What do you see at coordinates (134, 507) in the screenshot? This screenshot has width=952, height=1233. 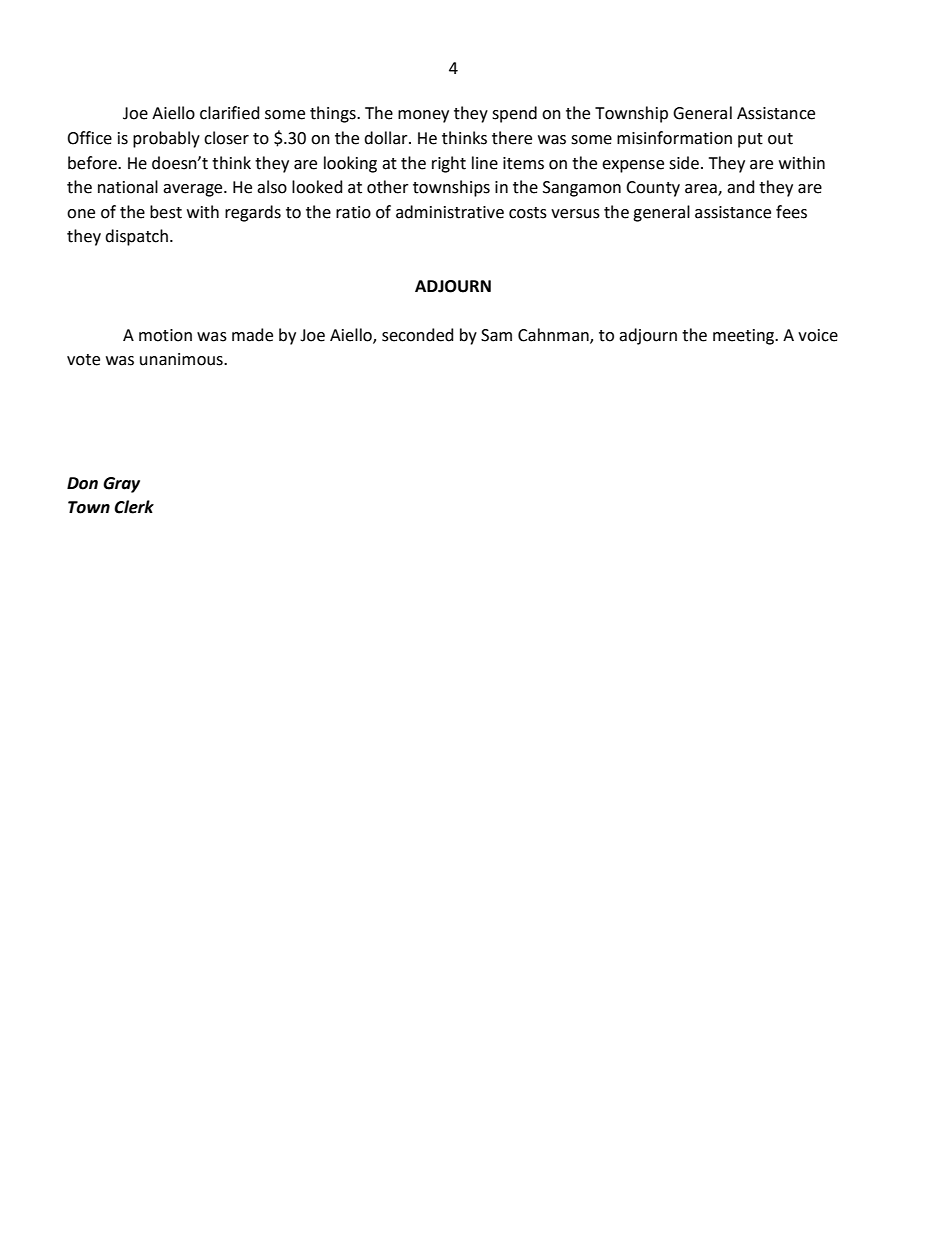 I see `Clerk` at bounding box center [134, 507].
